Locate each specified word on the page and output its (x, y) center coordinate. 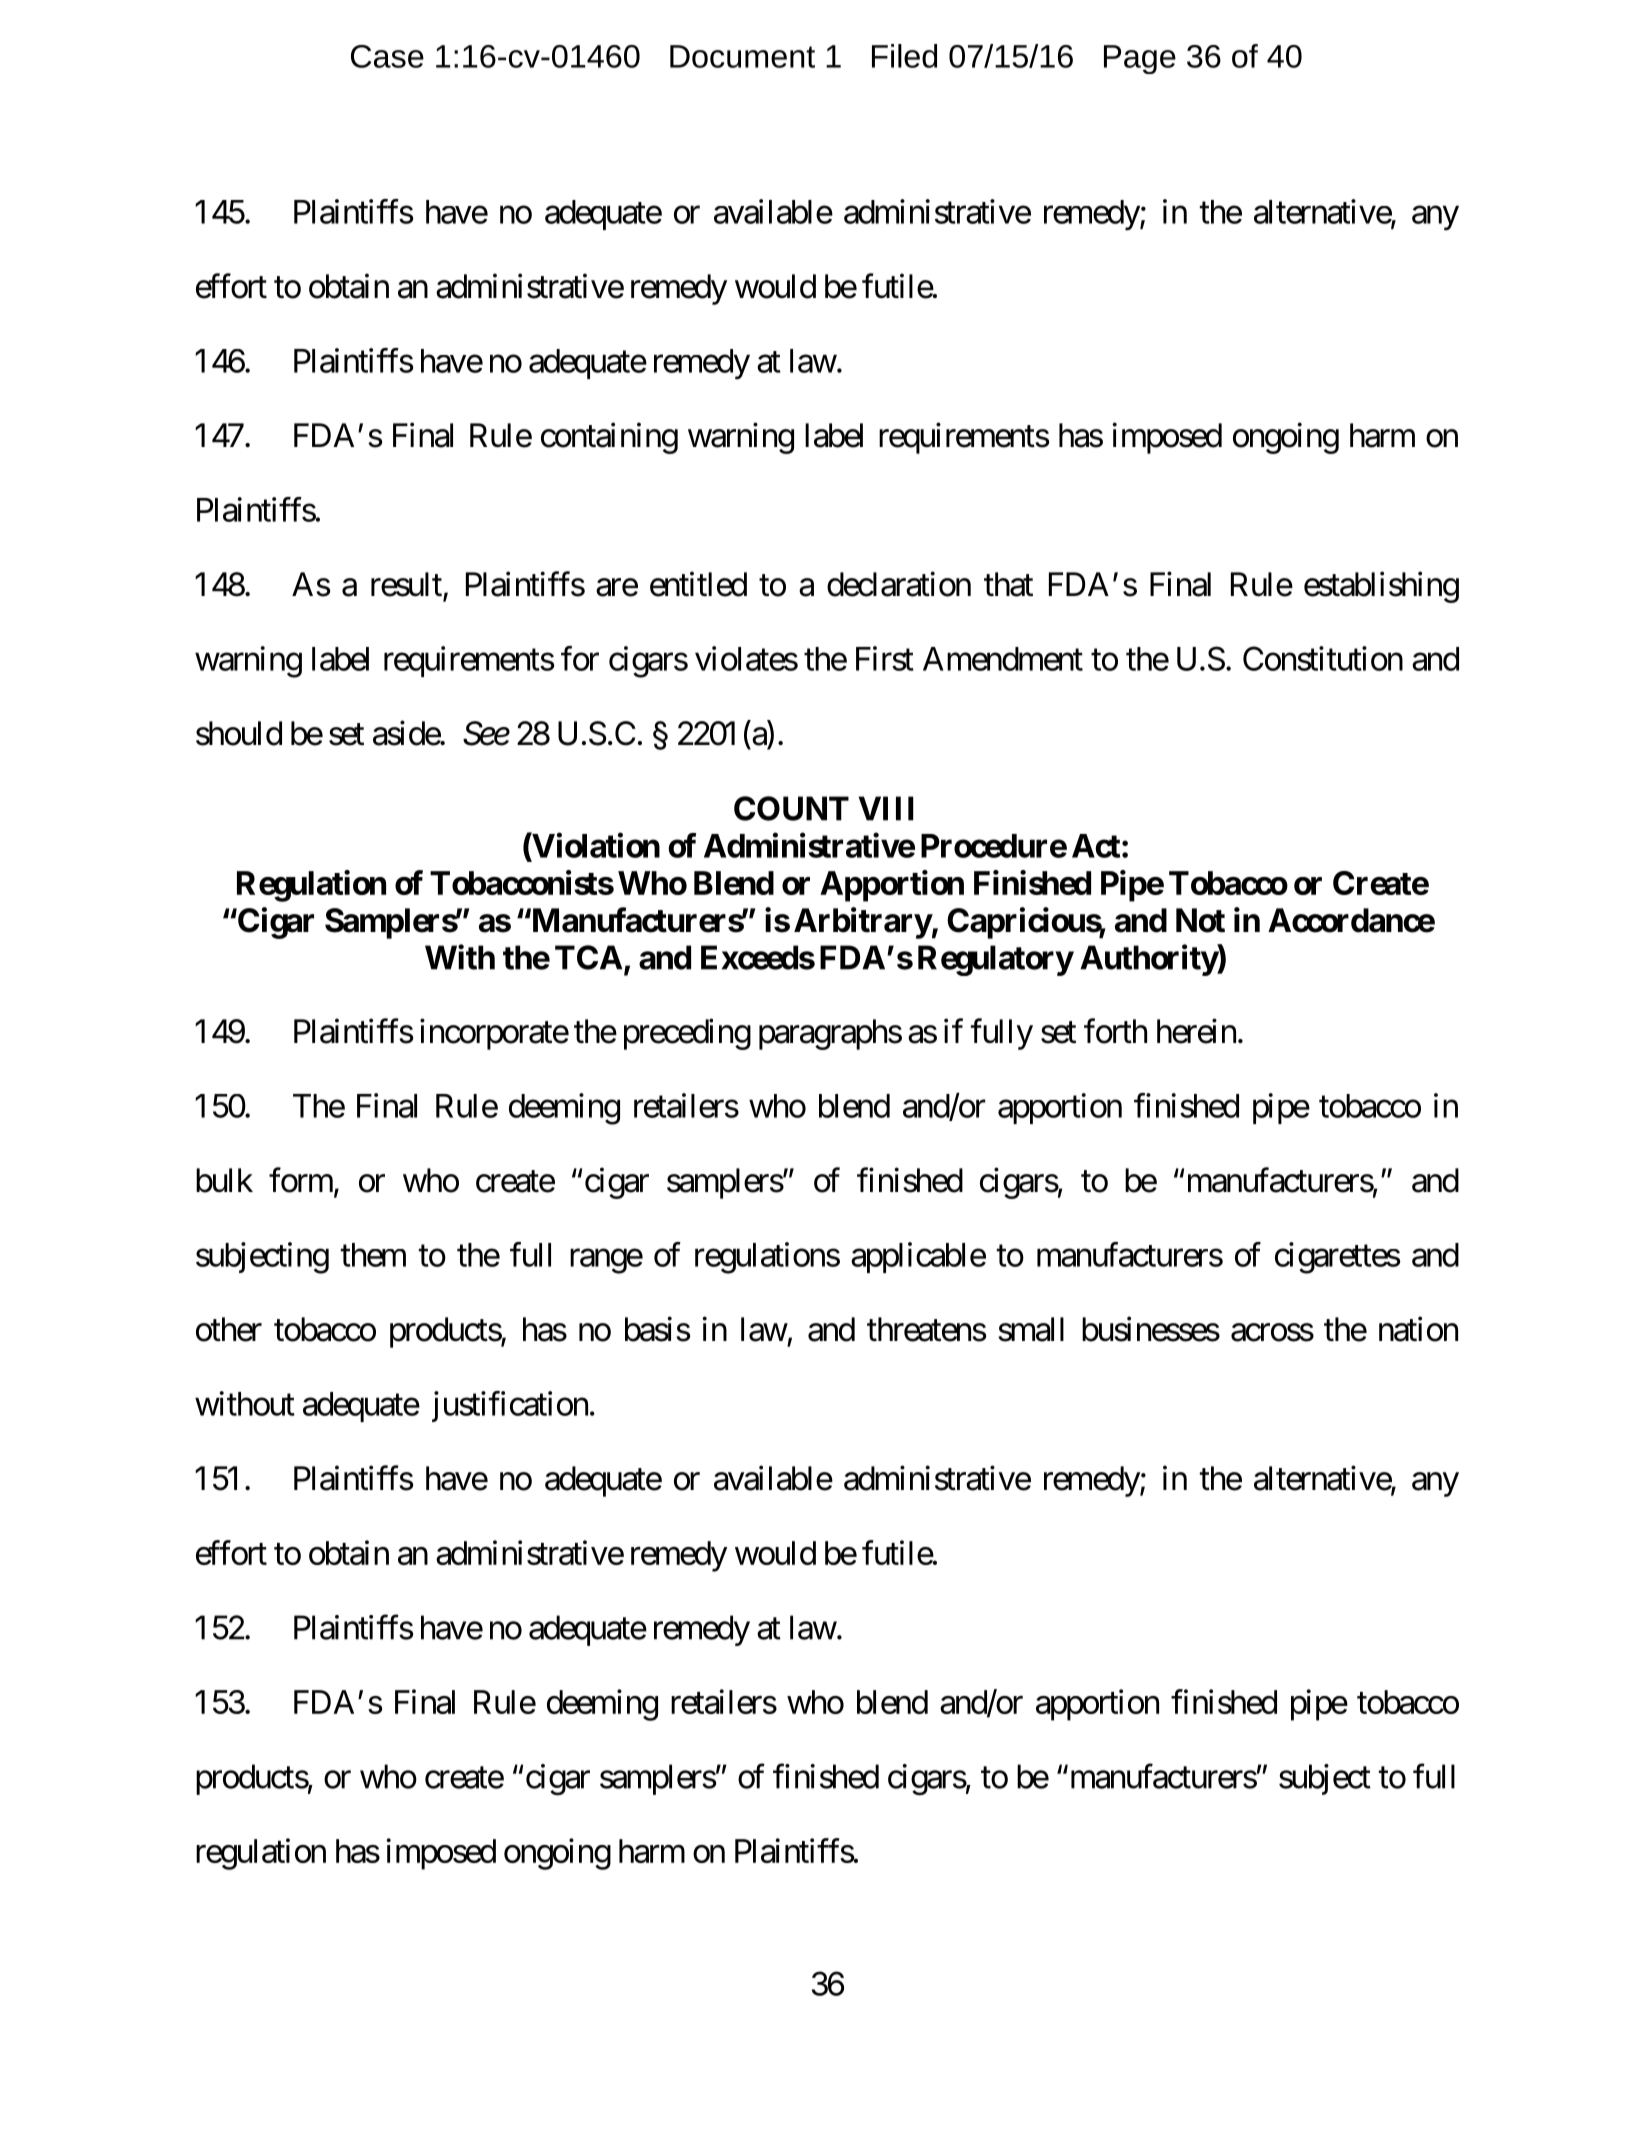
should (239, 733)
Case (387, 56)
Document (742, 56)
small (1031, 1329)
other (229, 1329)
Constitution (1323, 658)
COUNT (791, 808)
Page (1140, 59)
